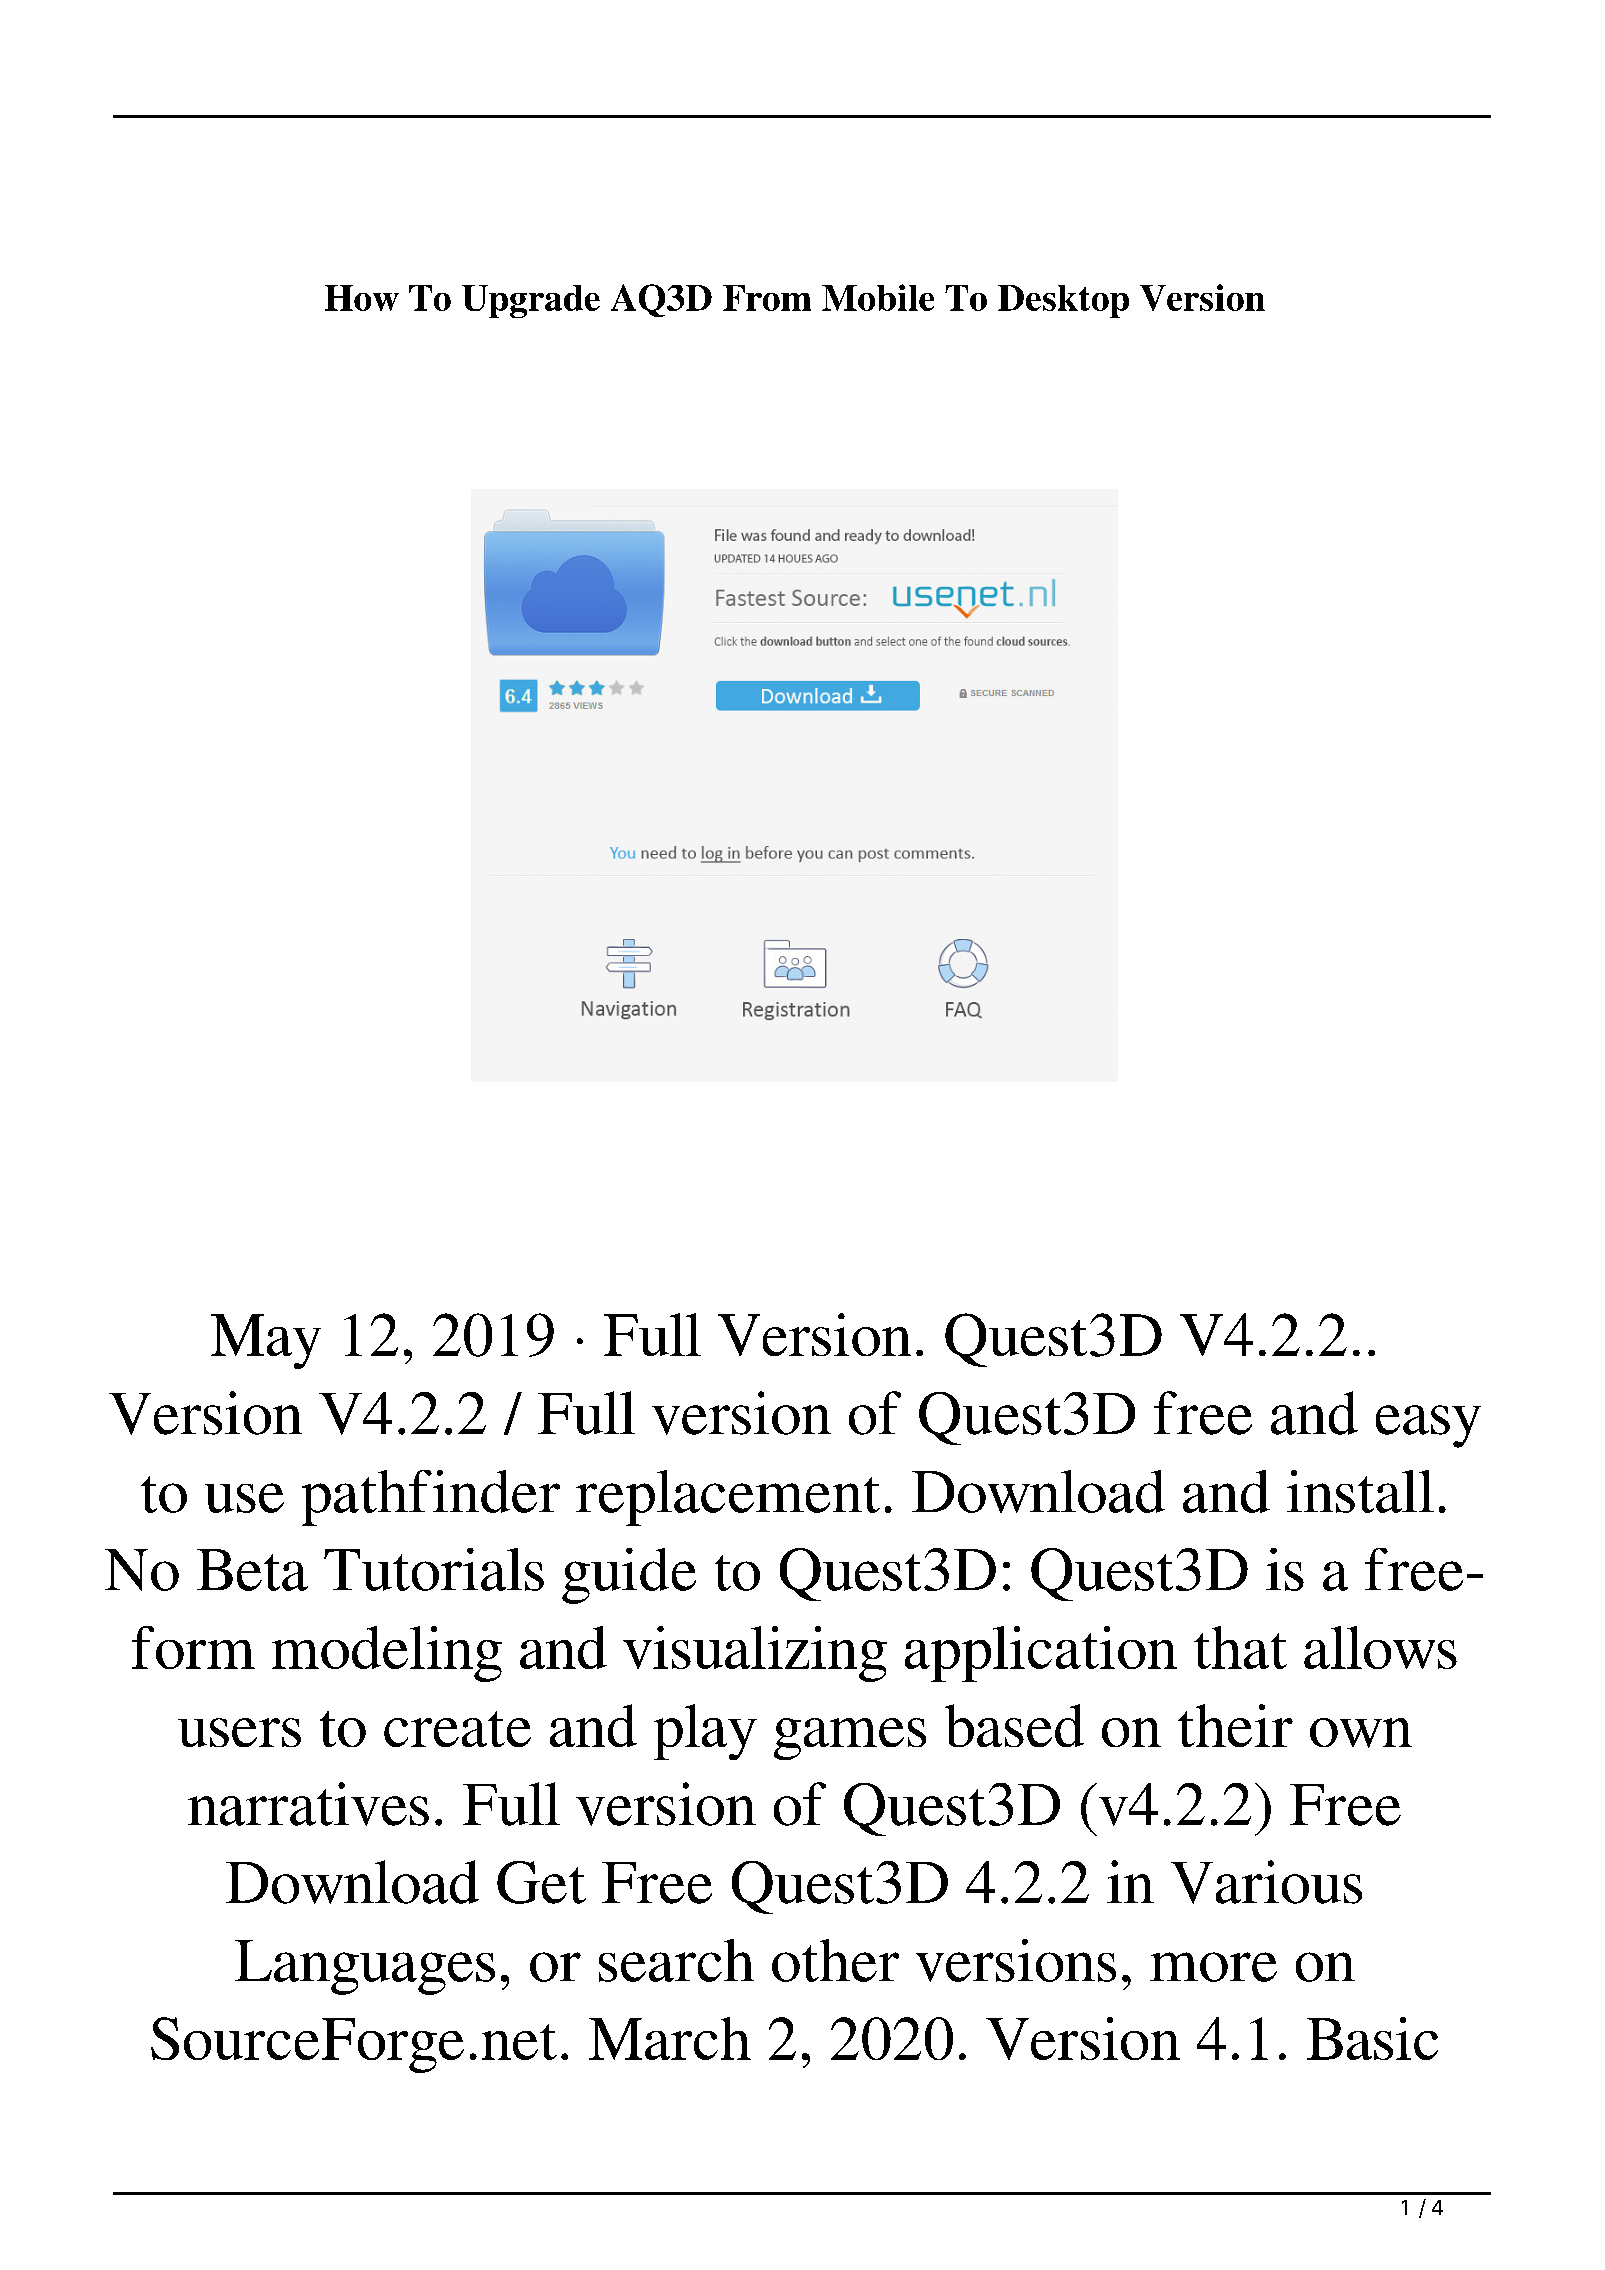 This screenshot has height=2270, width=1605. I want to click on From, so click(767, 298).
